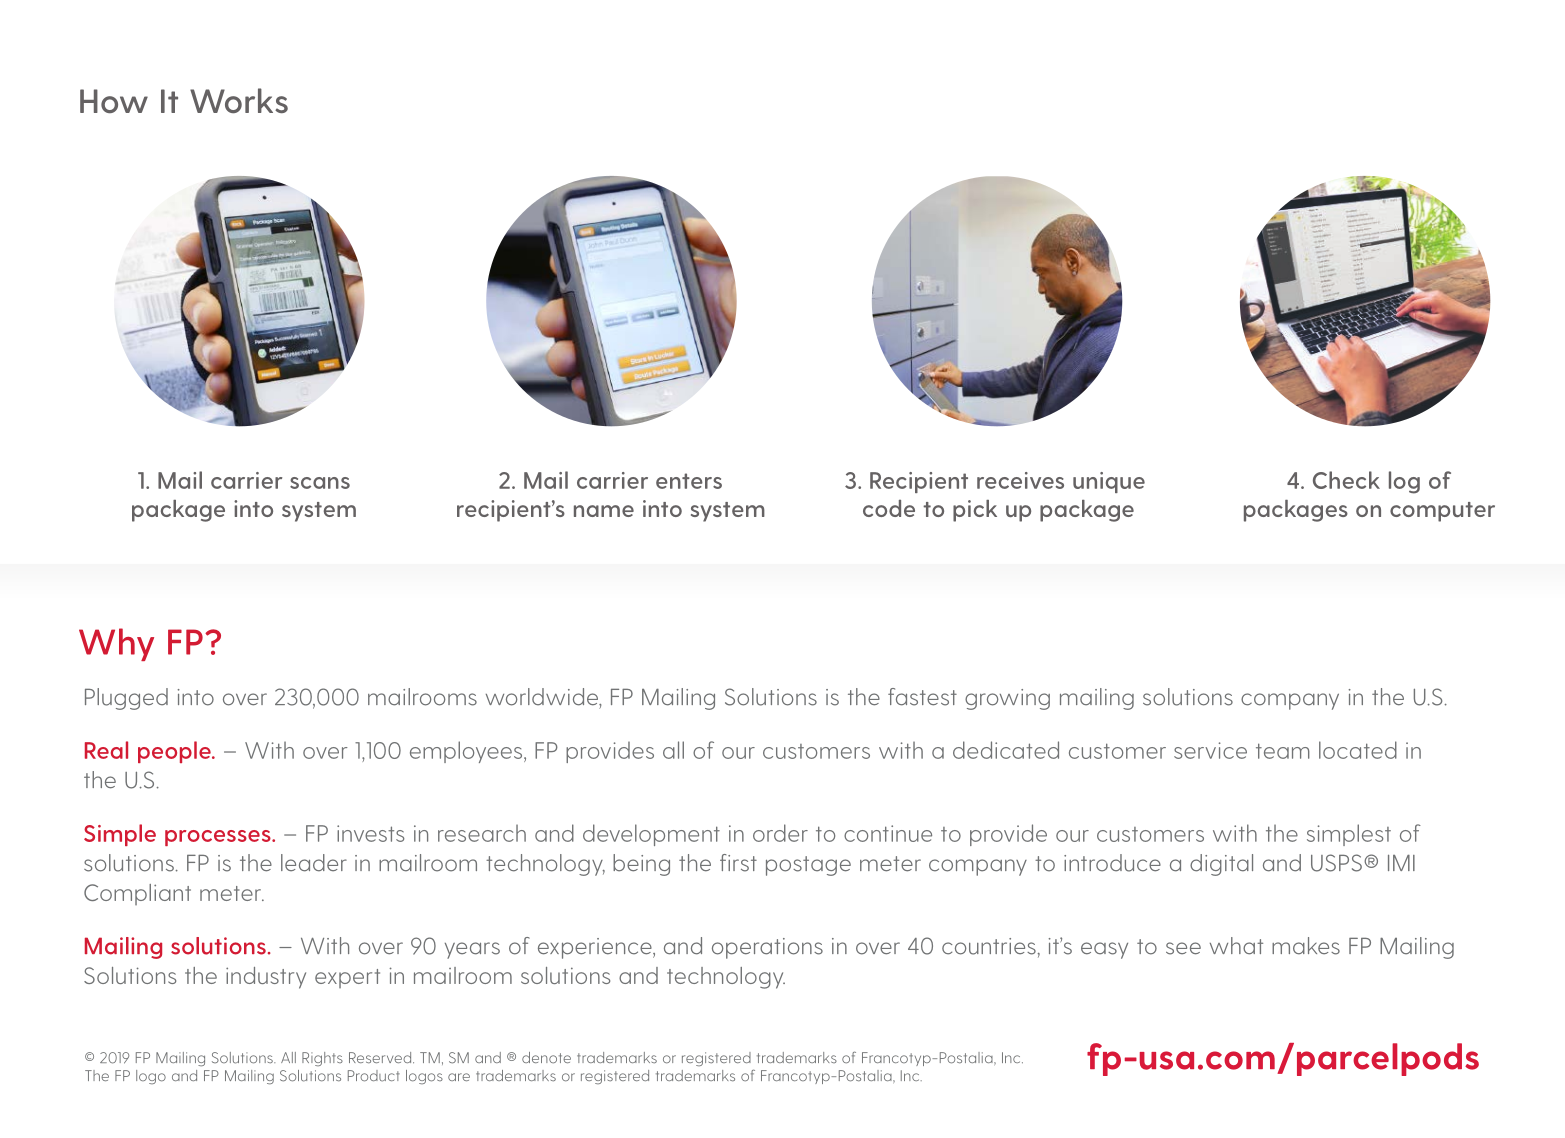 This page has width=1565, height=1138. What do you see at coordinates (689, 481) in the page?
I see `enters` at bounding box center [689, 481].
